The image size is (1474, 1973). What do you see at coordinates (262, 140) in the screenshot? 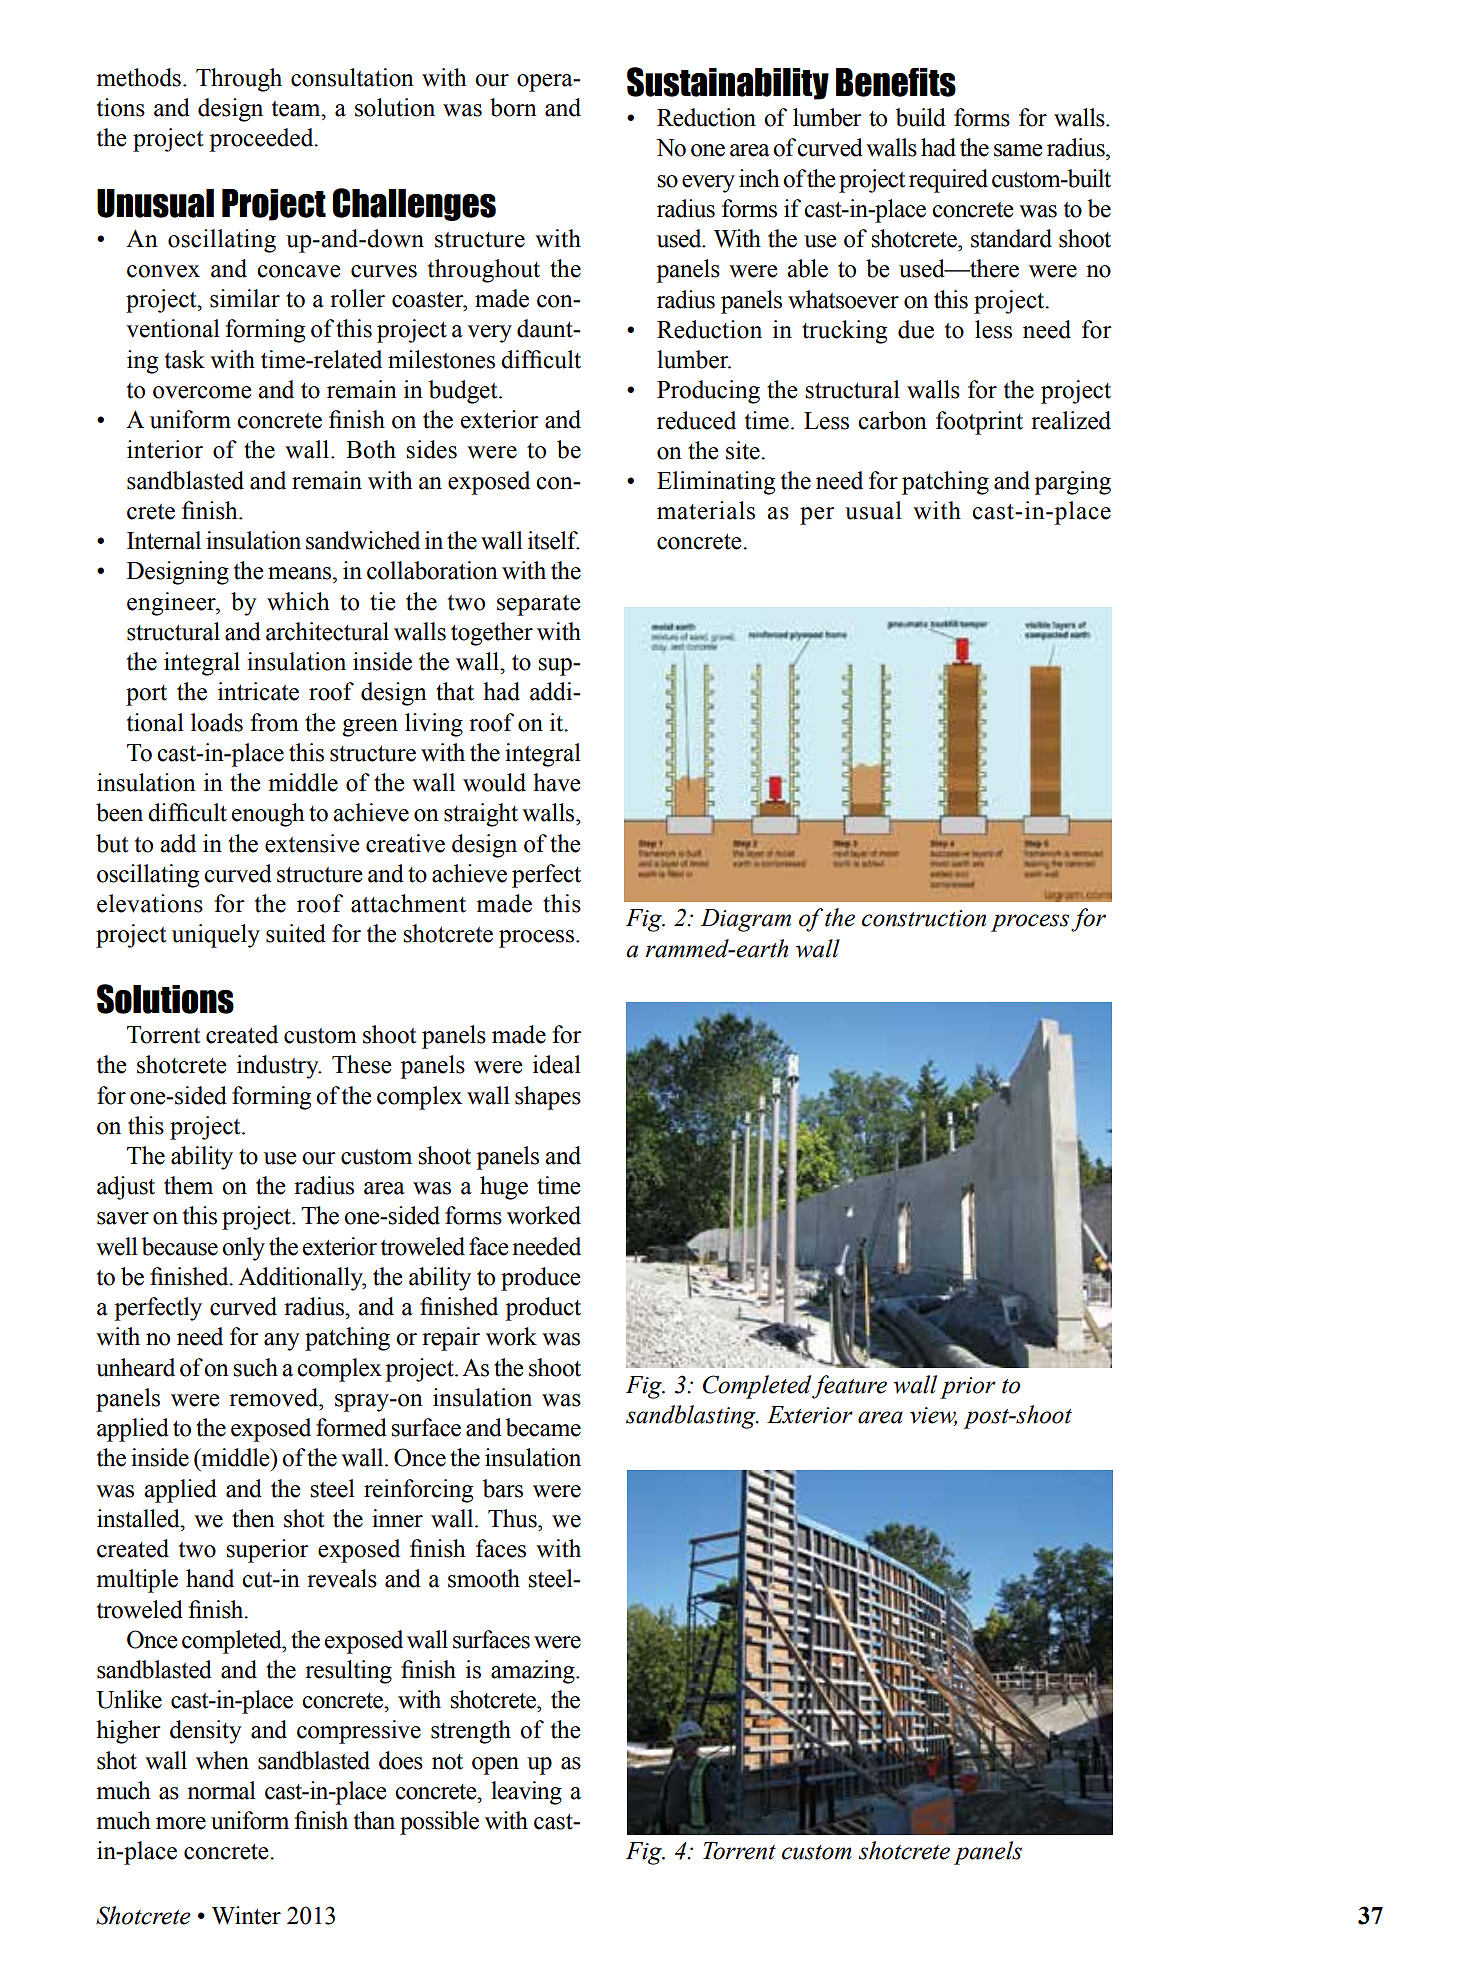
I see `proceeded` at bounding box center [262, 140].
